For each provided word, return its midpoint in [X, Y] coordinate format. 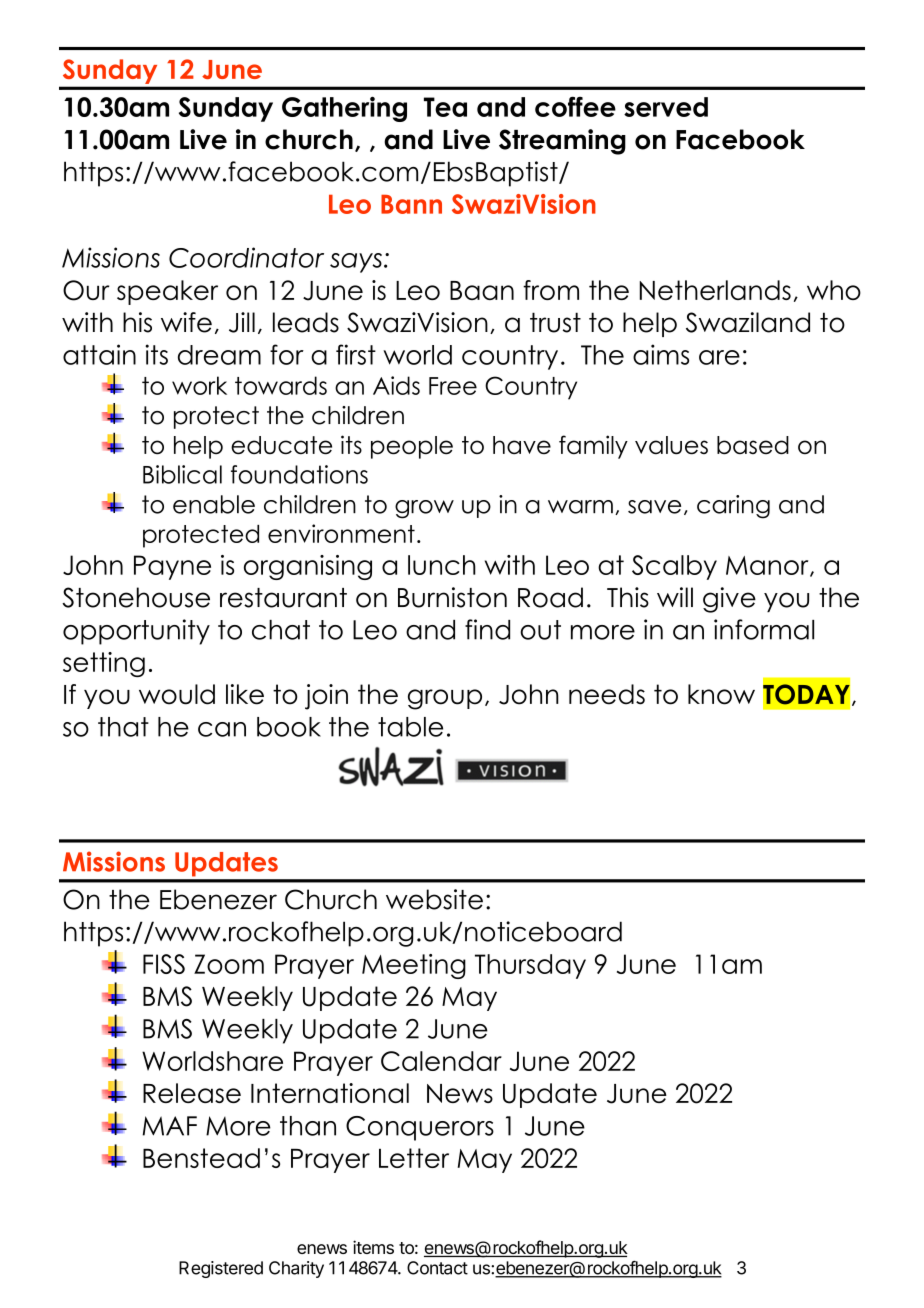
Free [453, 386]
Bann [411, 204]
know [721, 694]
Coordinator [246, 257]
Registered [221, 1269]
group [445, 699]
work [199, 385]
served [666, 107]
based [753, 445]
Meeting [414, 966]
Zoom [229, 964]
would [177, 694]
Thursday [530, 966]
